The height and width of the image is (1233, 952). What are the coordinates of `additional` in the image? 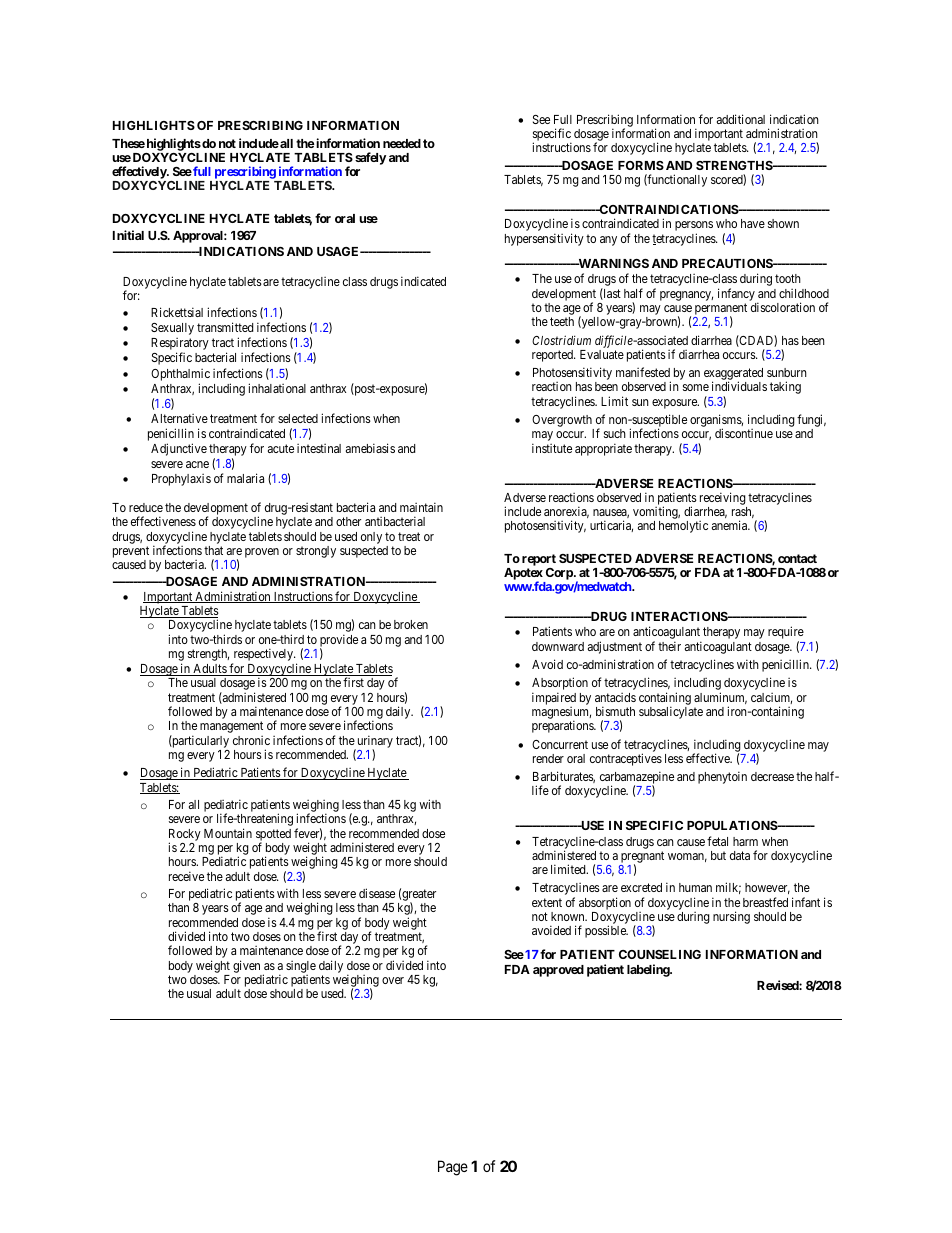 It's located at (741, 119).
